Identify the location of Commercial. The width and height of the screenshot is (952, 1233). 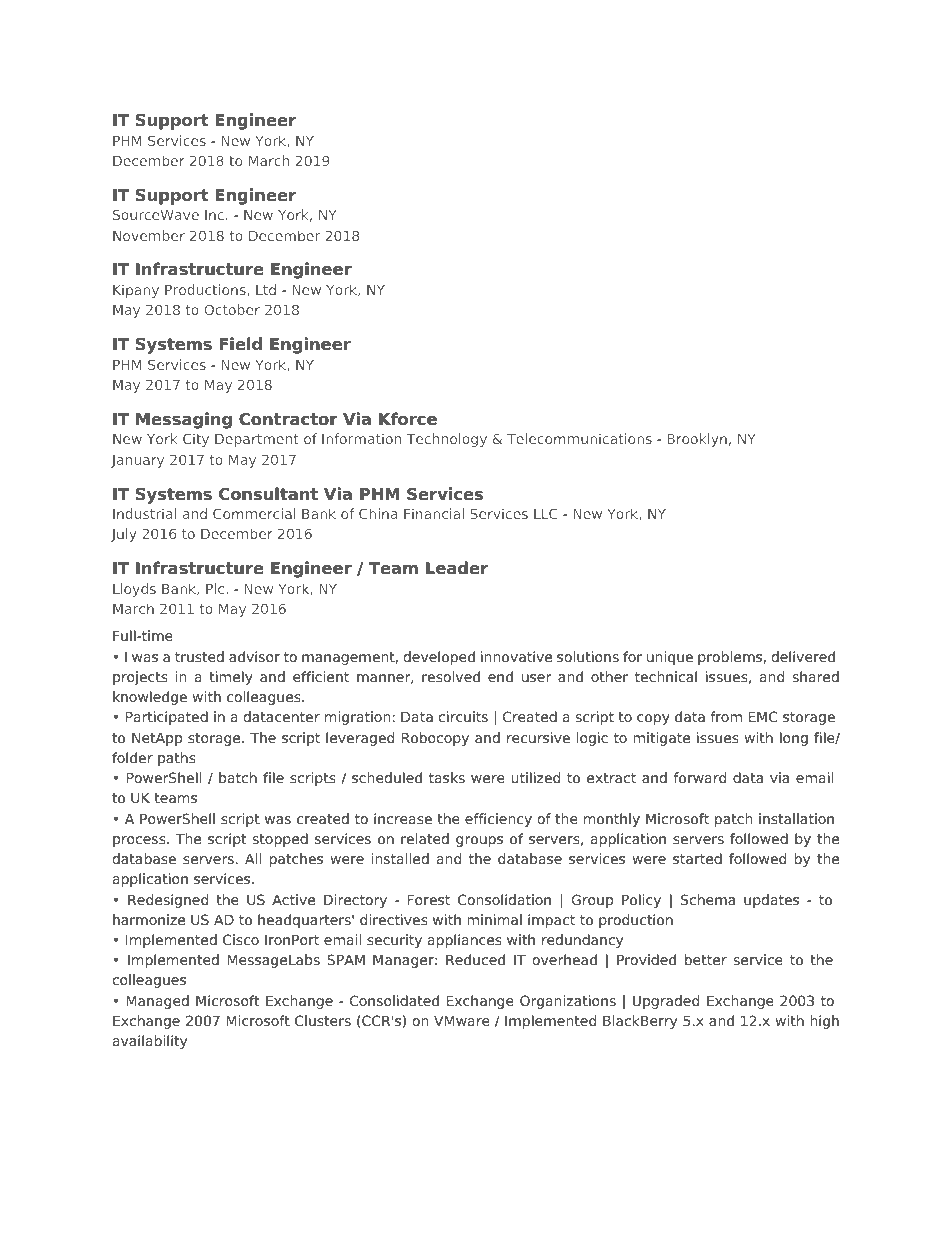
(254, 513).
